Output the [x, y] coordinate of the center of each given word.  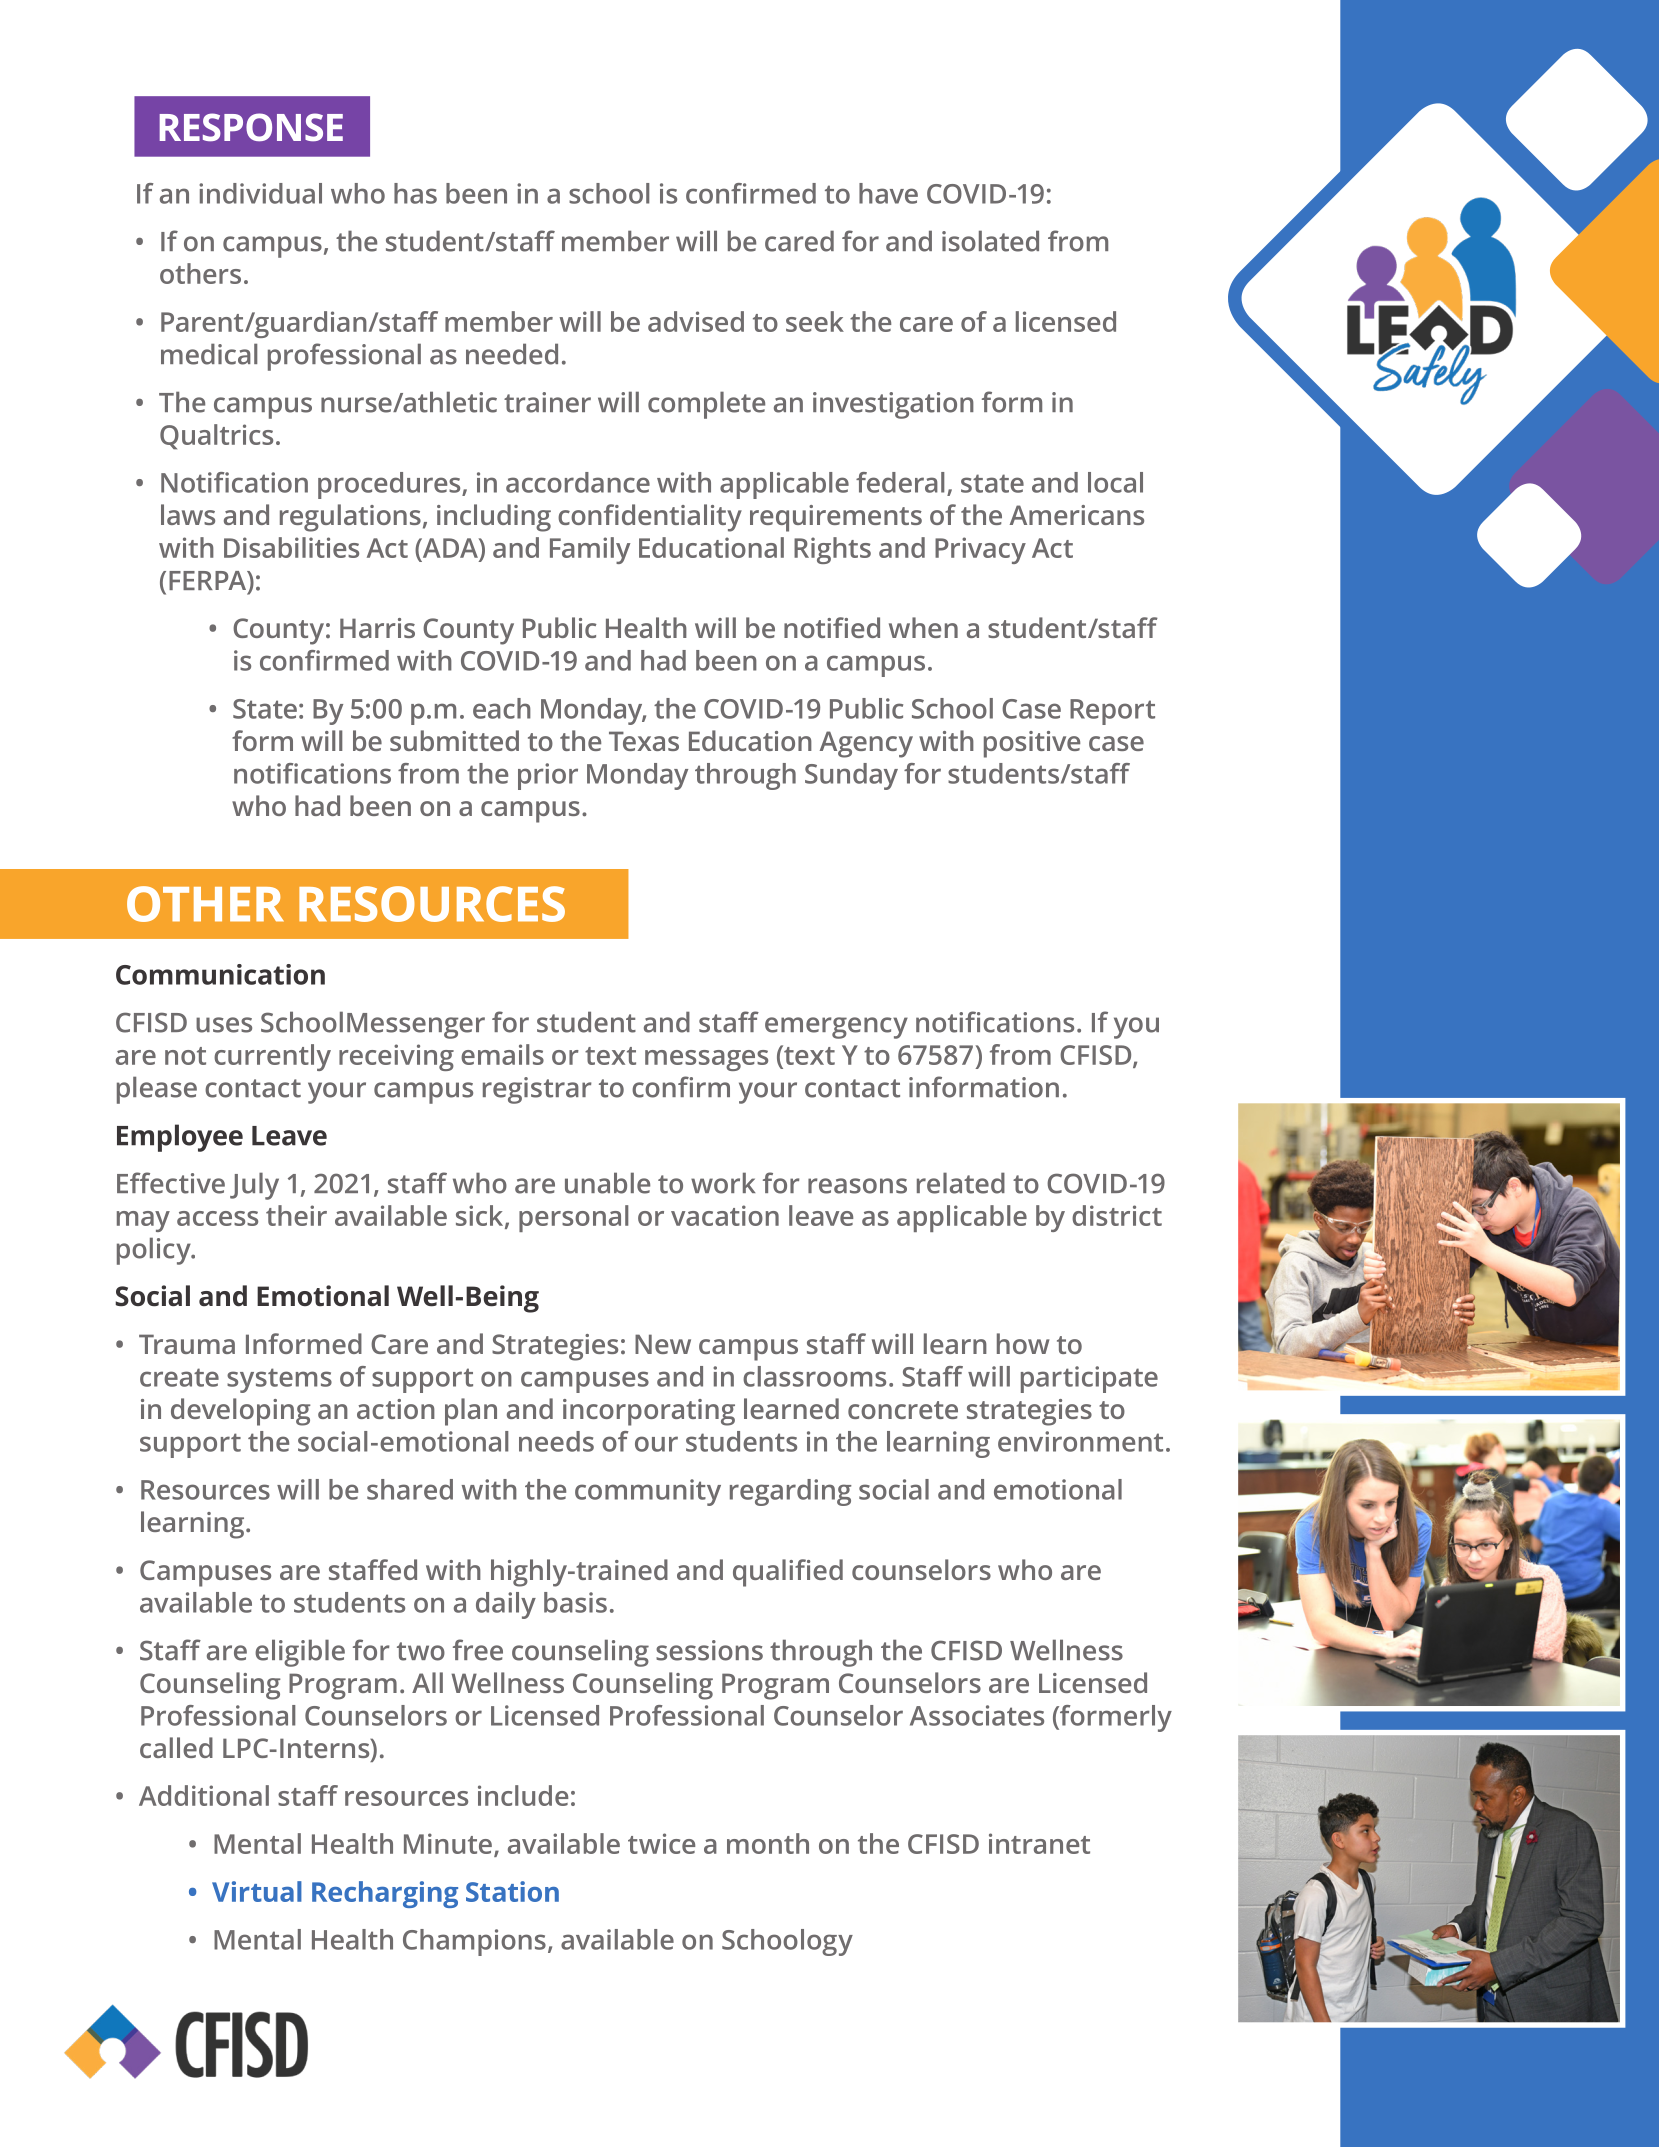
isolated [990, 241]
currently [272, 1057]
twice [661, 1843]
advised [696, 321]
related [961, 1183]
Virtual [257, 1891]
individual [260, 193]
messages [706, 1060]
